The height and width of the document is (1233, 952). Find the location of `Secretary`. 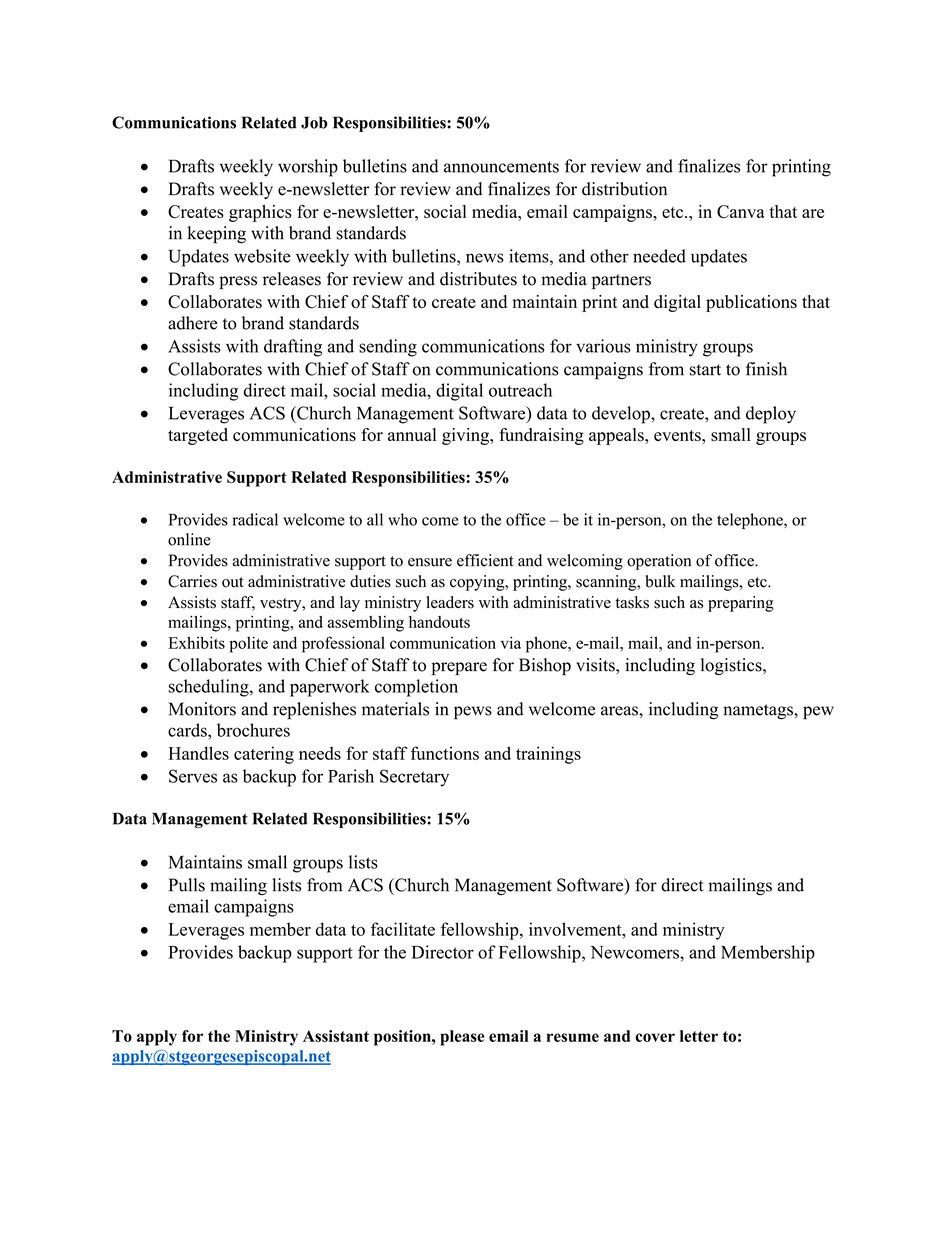

Secretary is located at coordinates (414, 778).
